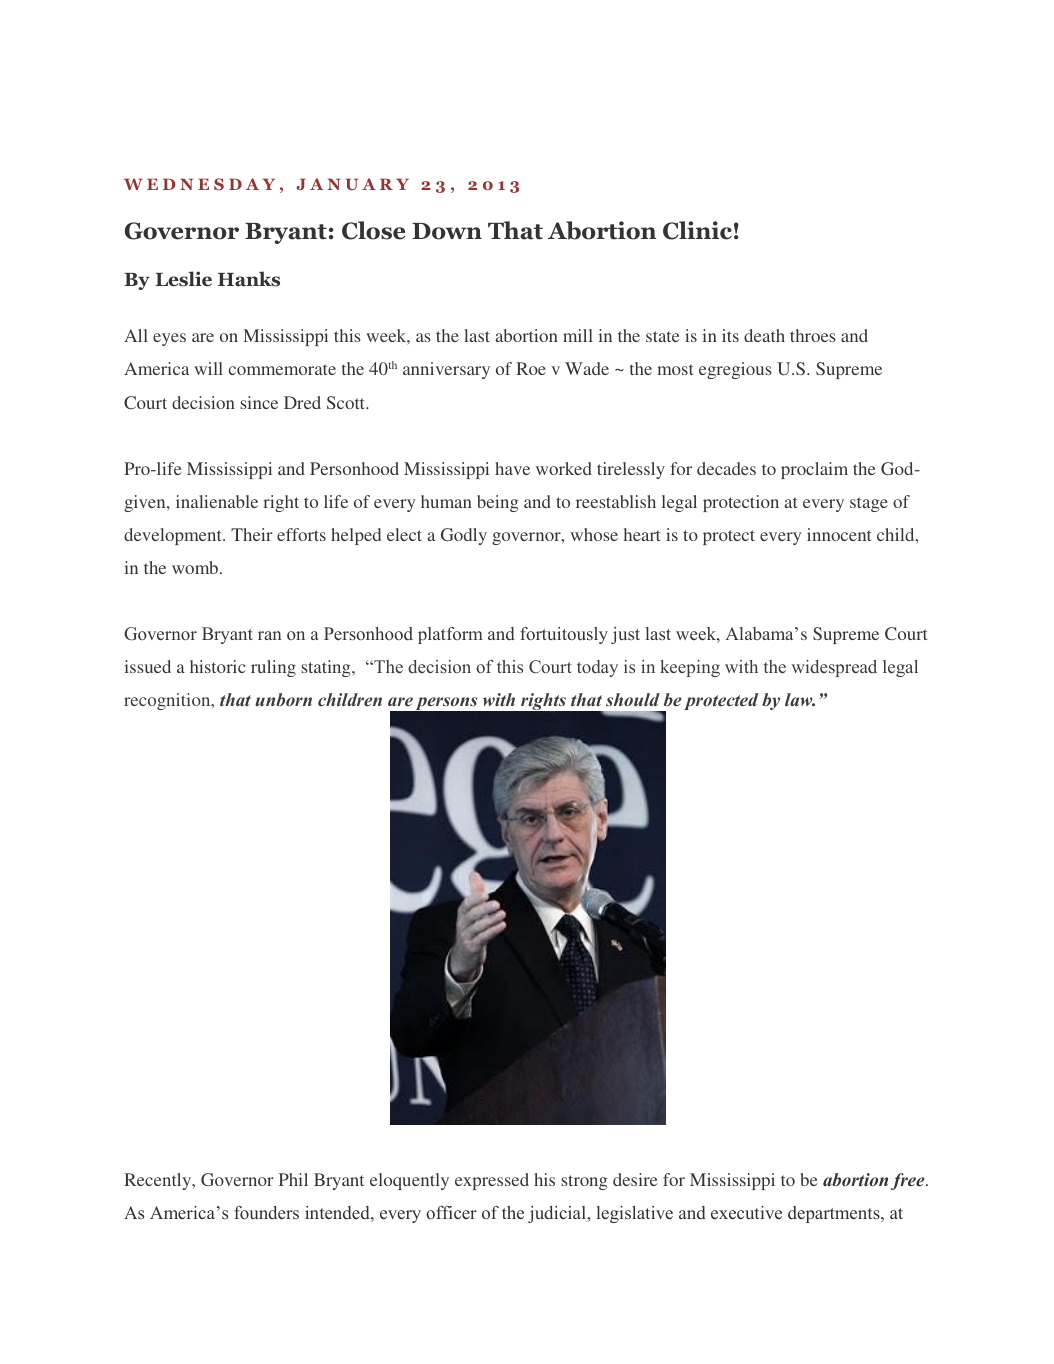 This document has width=1054, height=1364. I want to click on founders, so click(266, 1212).
